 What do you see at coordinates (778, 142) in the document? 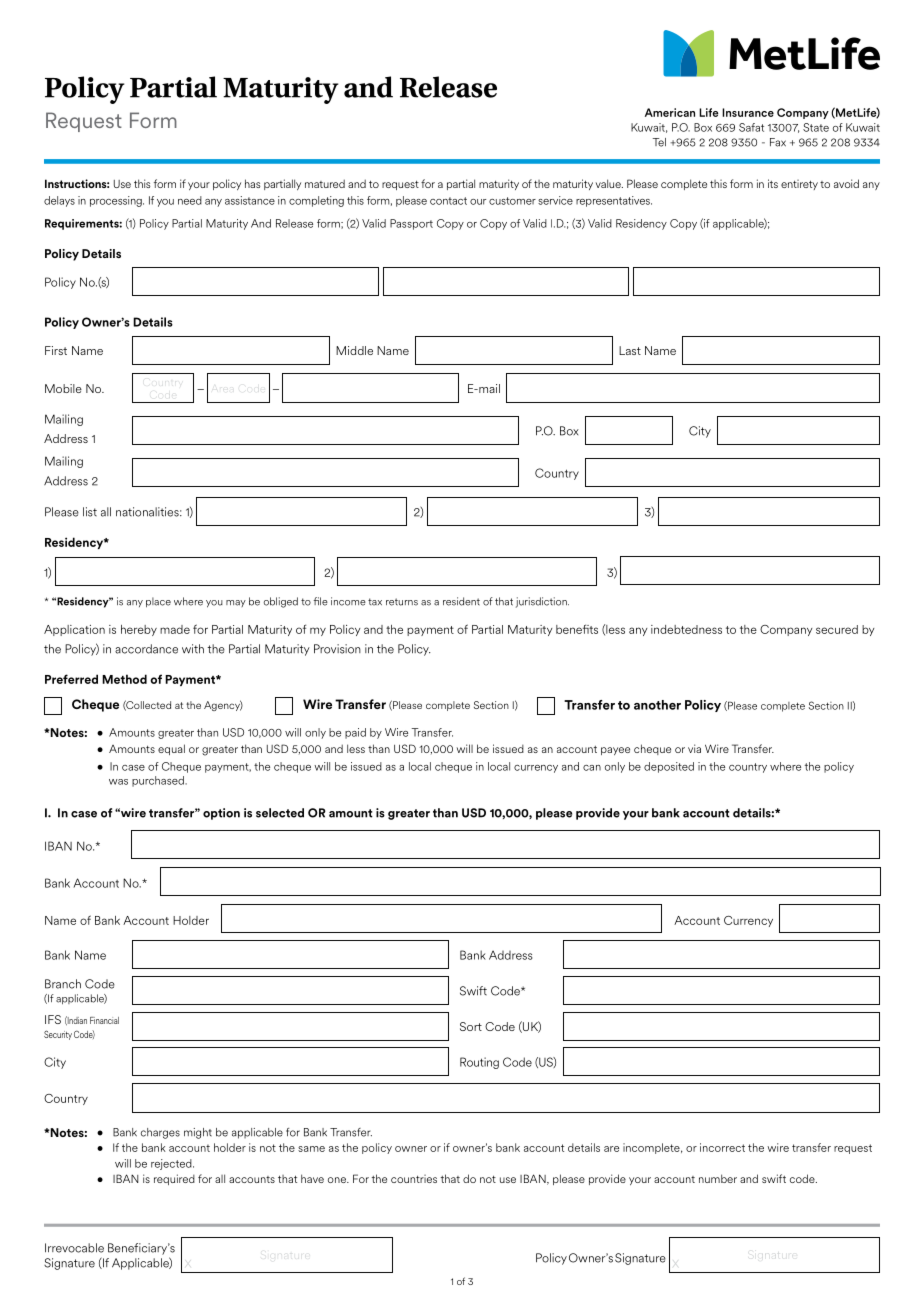
I see `Fax` at bounding box center [778, 142].
